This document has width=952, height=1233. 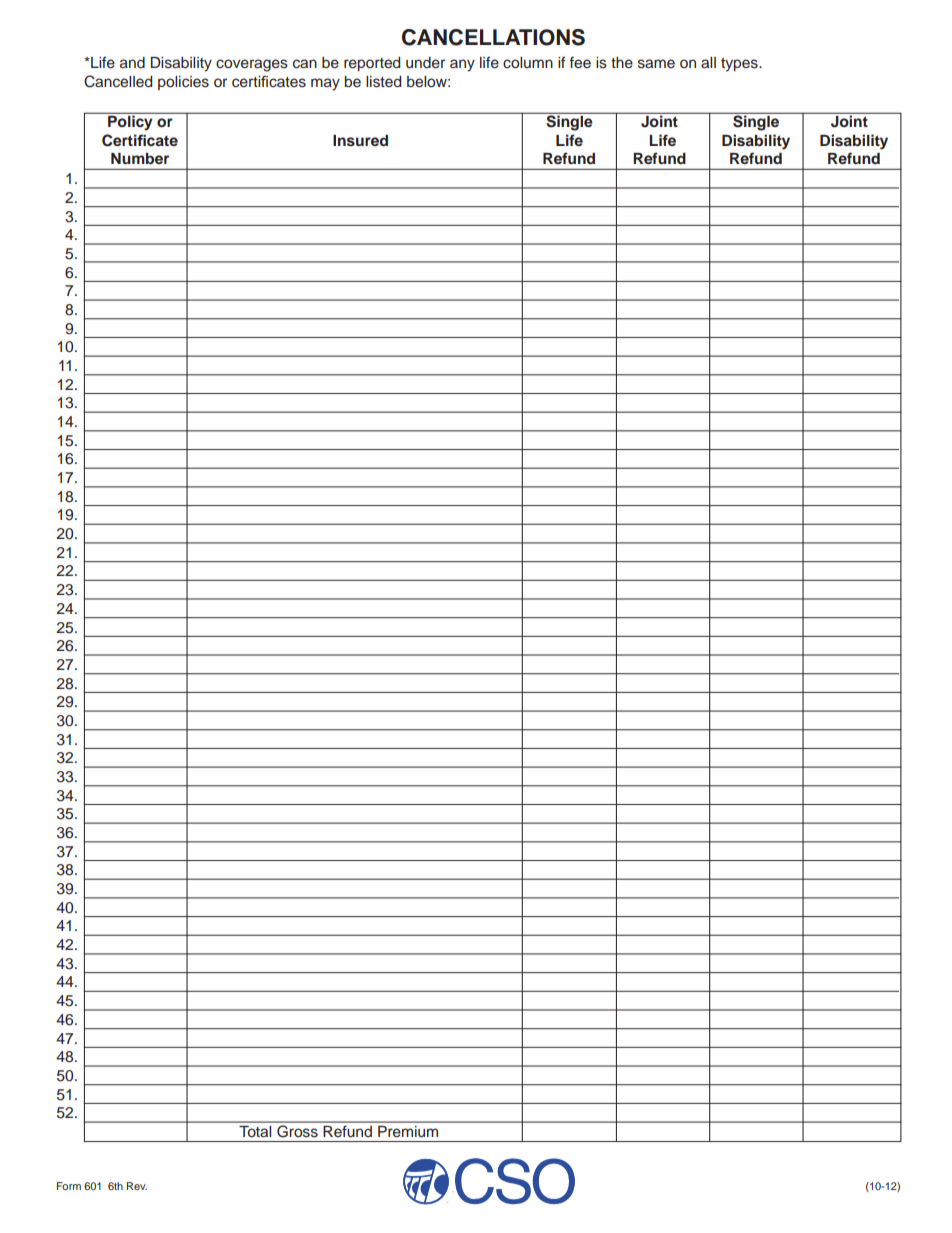 I want to click on and, so click(x=132, y=62).
